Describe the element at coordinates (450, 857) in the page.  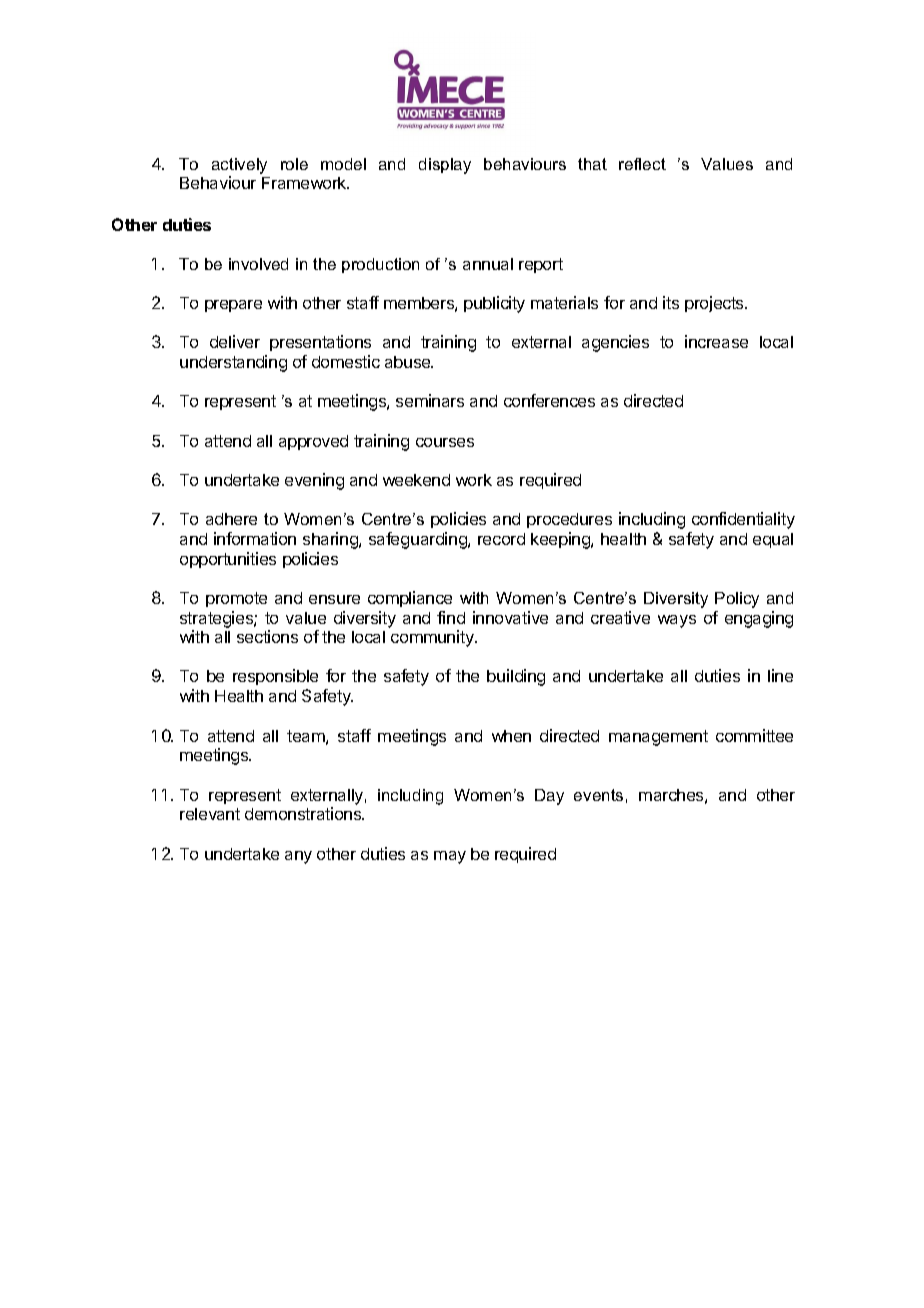
I see `may` at that location.
